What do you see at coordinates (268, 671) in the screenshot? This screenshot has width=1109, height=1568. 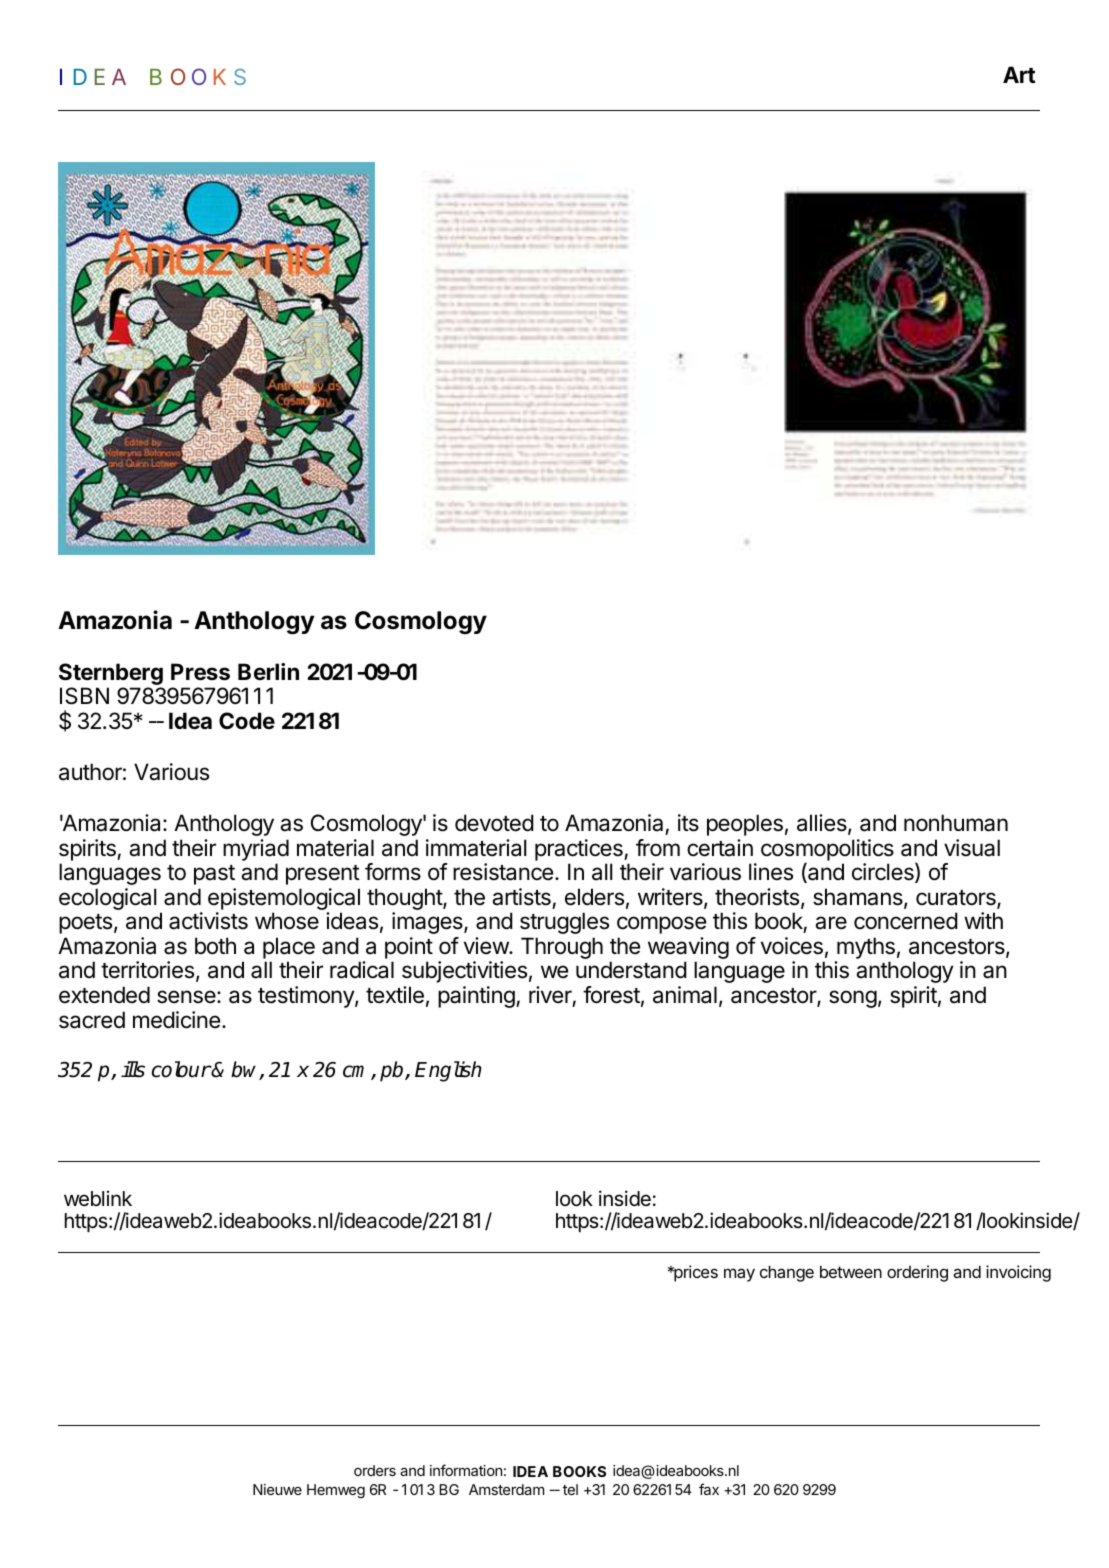 I see `Berlin` at bounding box center [268, 671].
